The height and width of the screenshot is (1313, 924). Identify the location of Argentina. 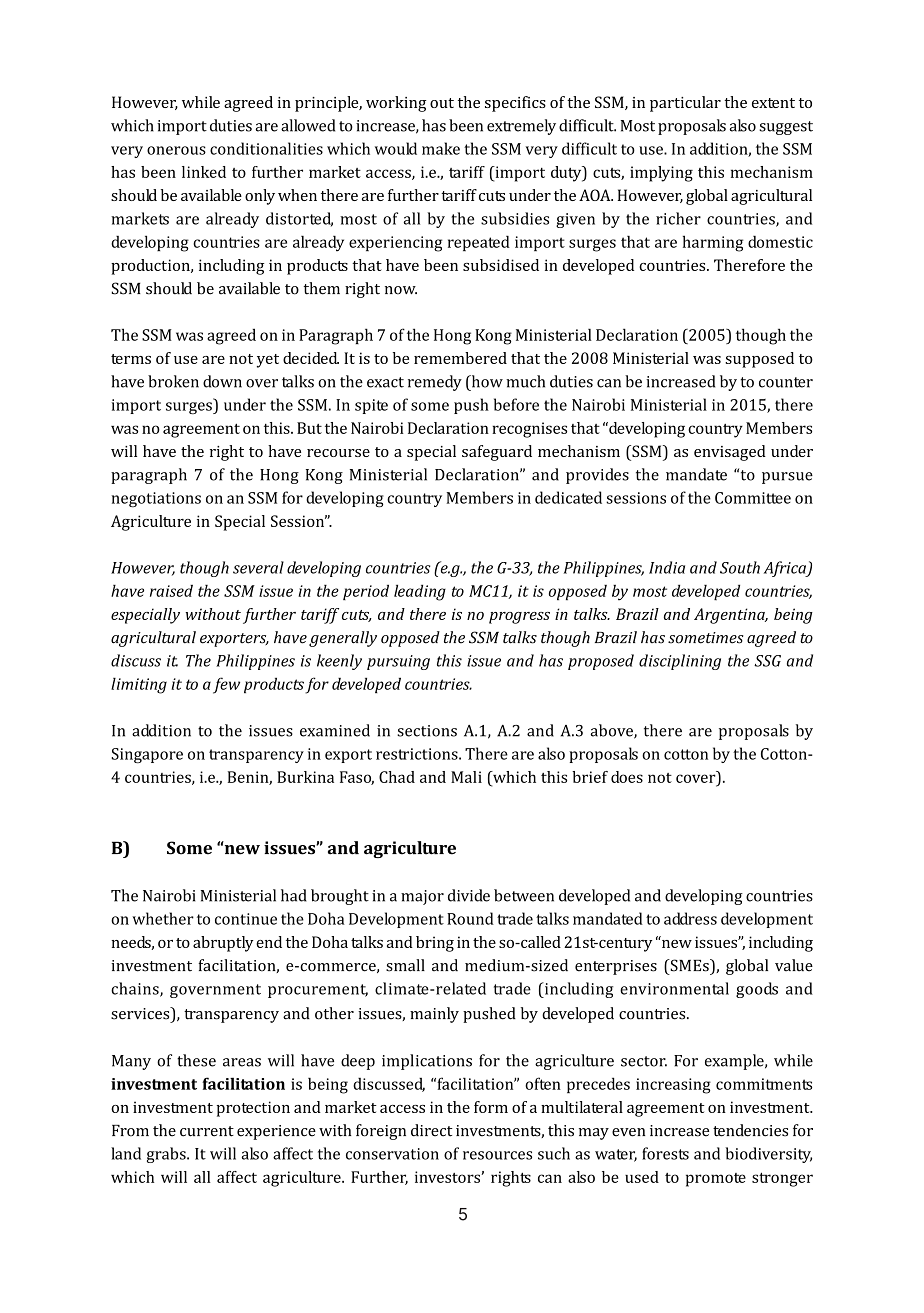
(730, 616).
